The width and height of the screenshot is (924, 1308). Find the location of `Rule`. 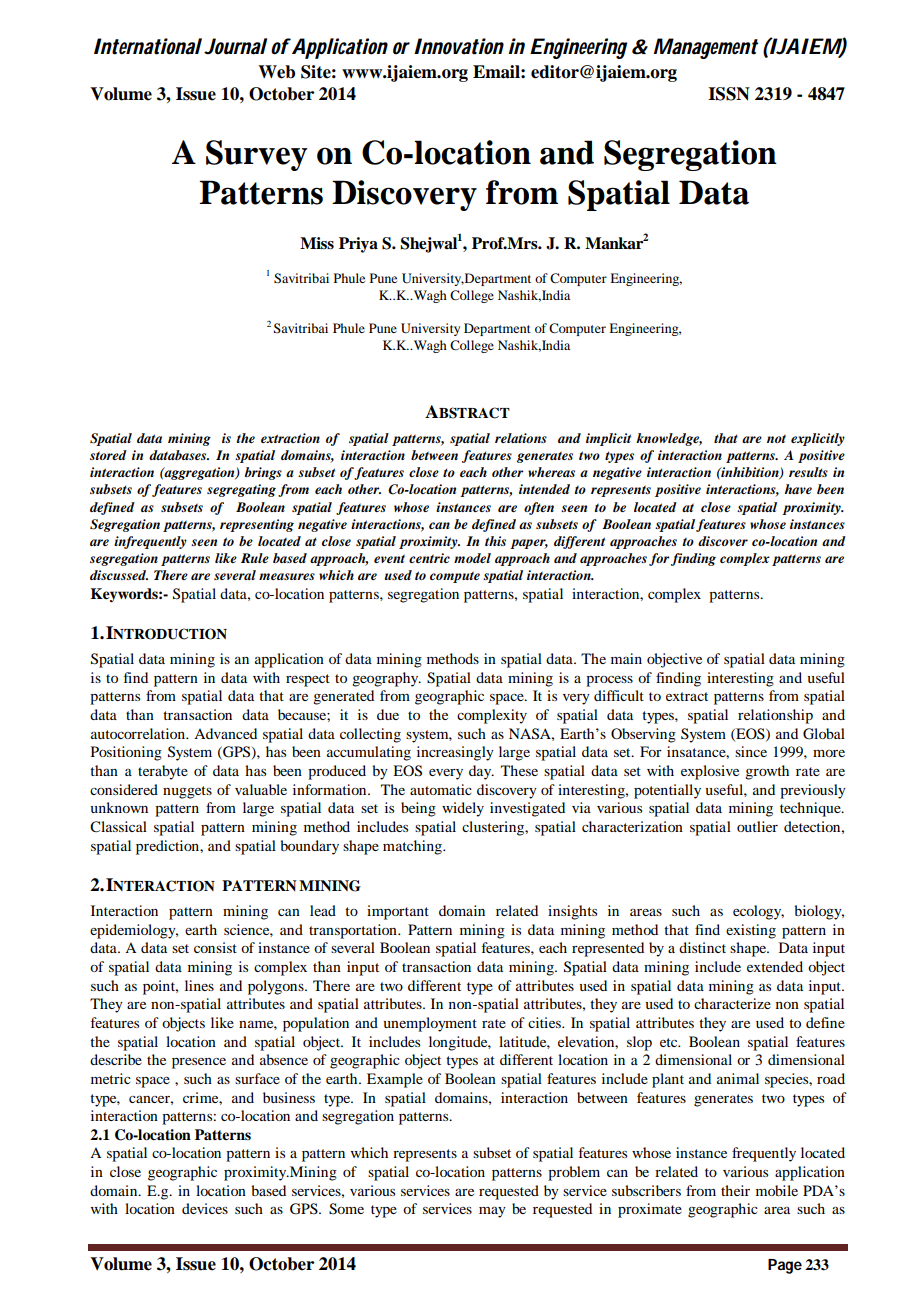

Rule is located at coordinates (255, 558).
